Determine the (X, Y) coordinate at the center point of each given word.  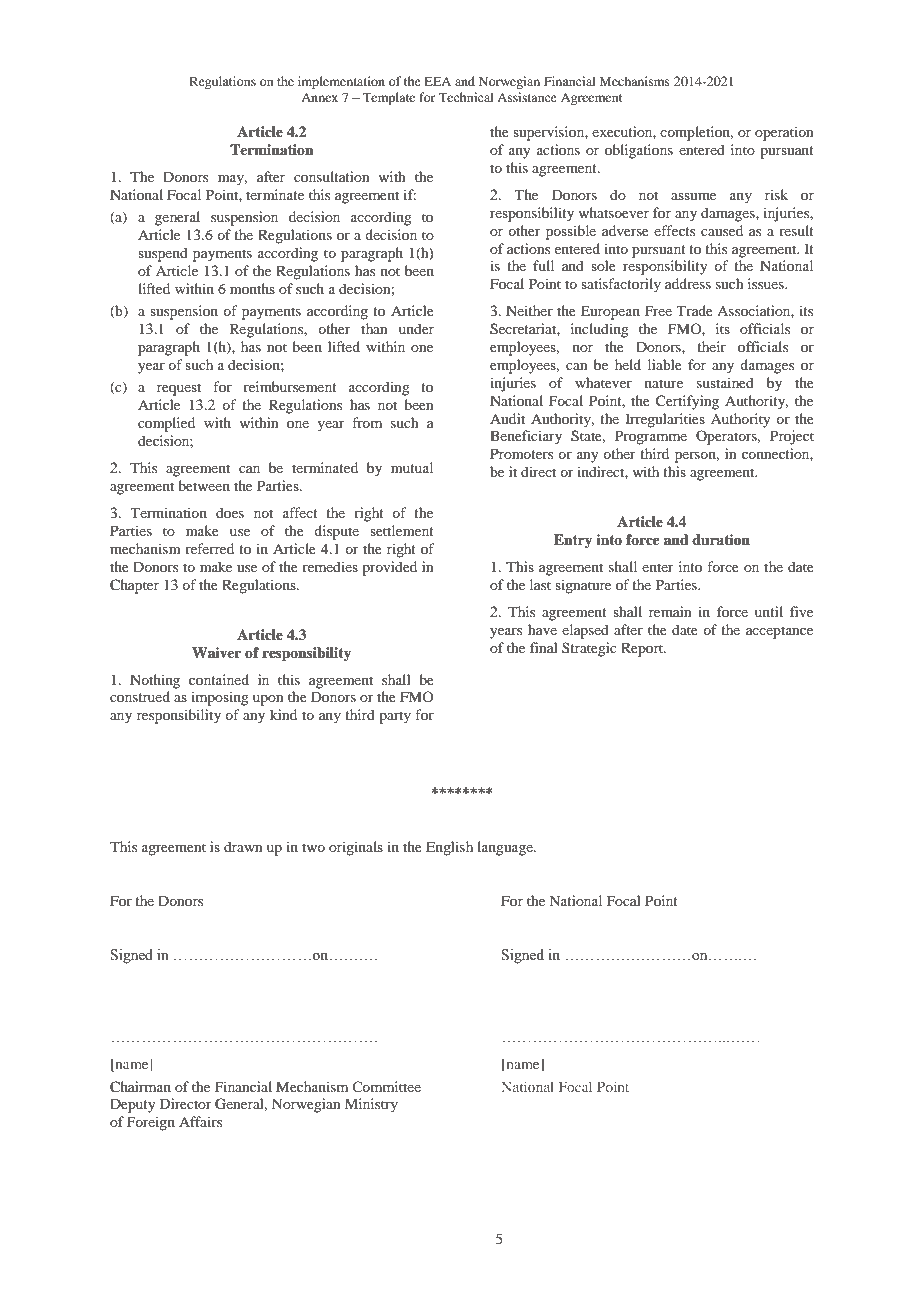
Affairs (200, 1121)
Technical (466, 97)
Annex (319, 97)
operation (784, 133)
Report (643, 649)
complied (166, 424)
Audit (507, 418)
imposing (220, 698)
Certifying (687, 402)
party (395, 717)
